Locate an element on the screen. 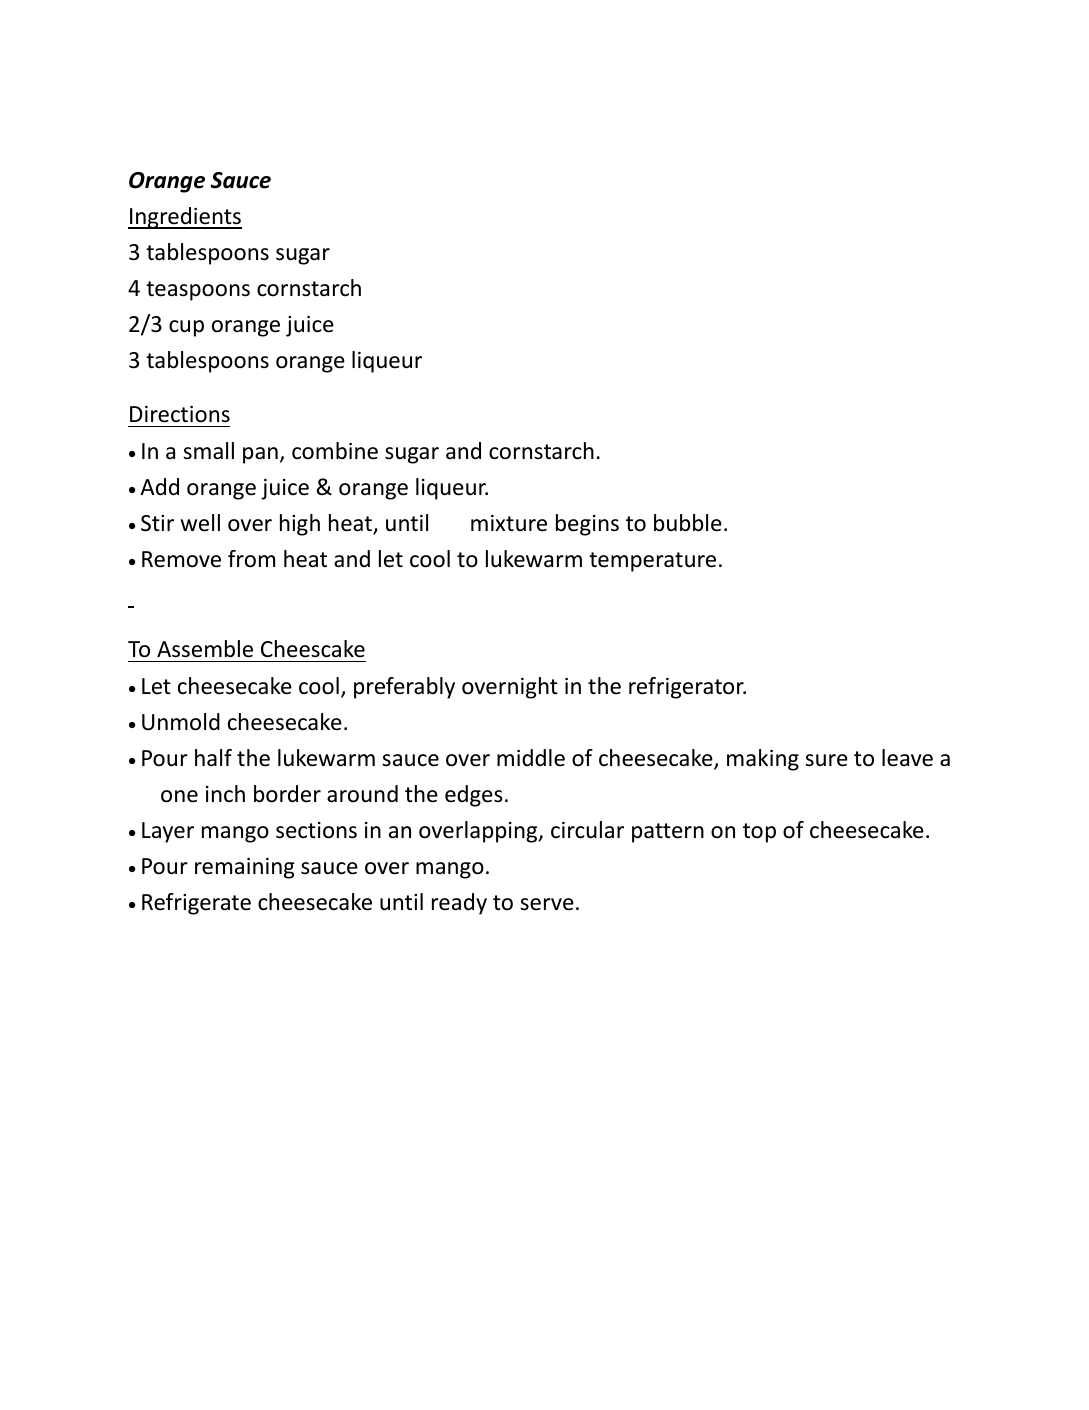 The height and width of the screenshot is (1410, 1089). temperature is located at coordinates (652, 562).
